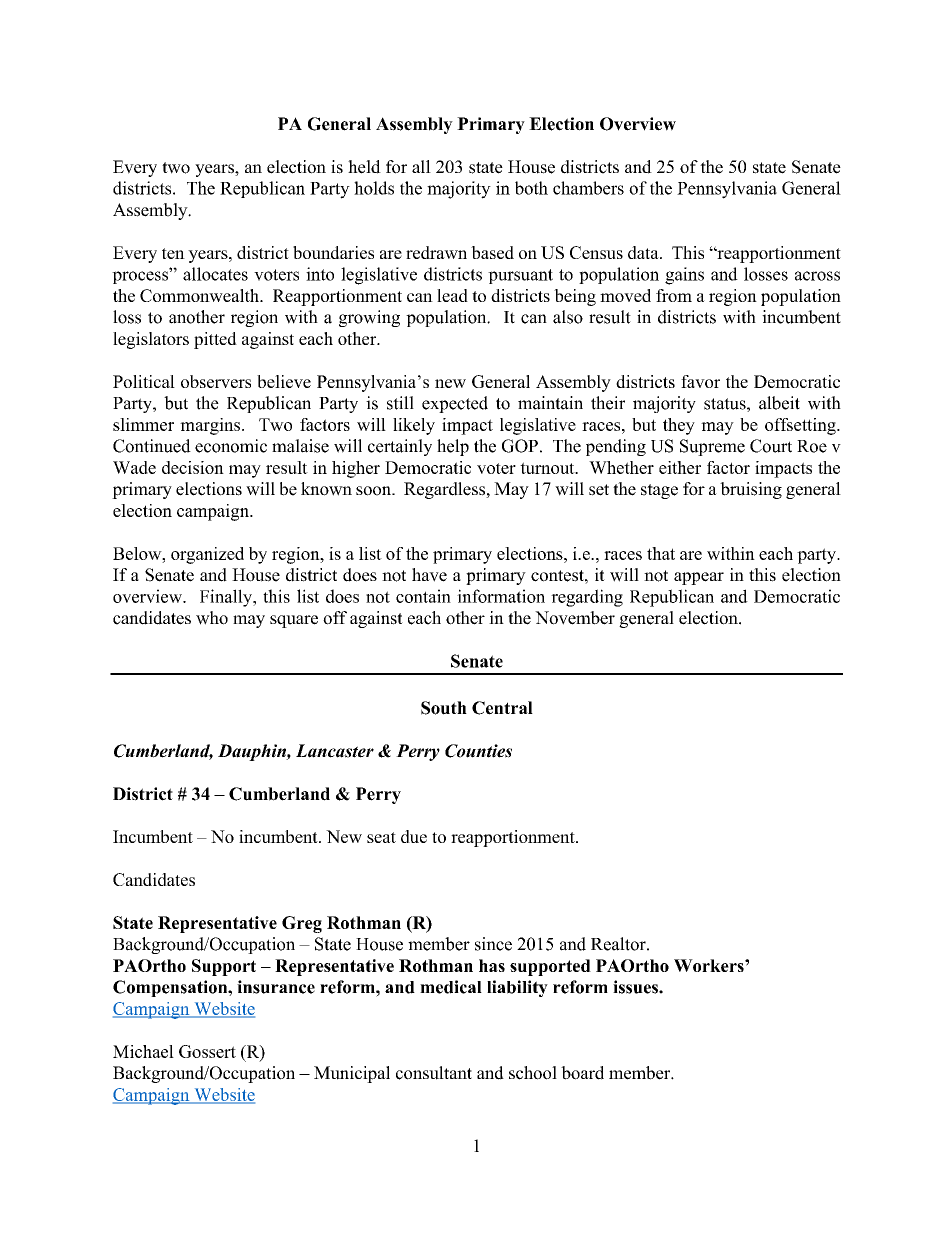 Image resolution: width=952 pixels, height=1233 pixels. Describe the element at coordinates (453, 447) in the image. I see `help` at that location.
